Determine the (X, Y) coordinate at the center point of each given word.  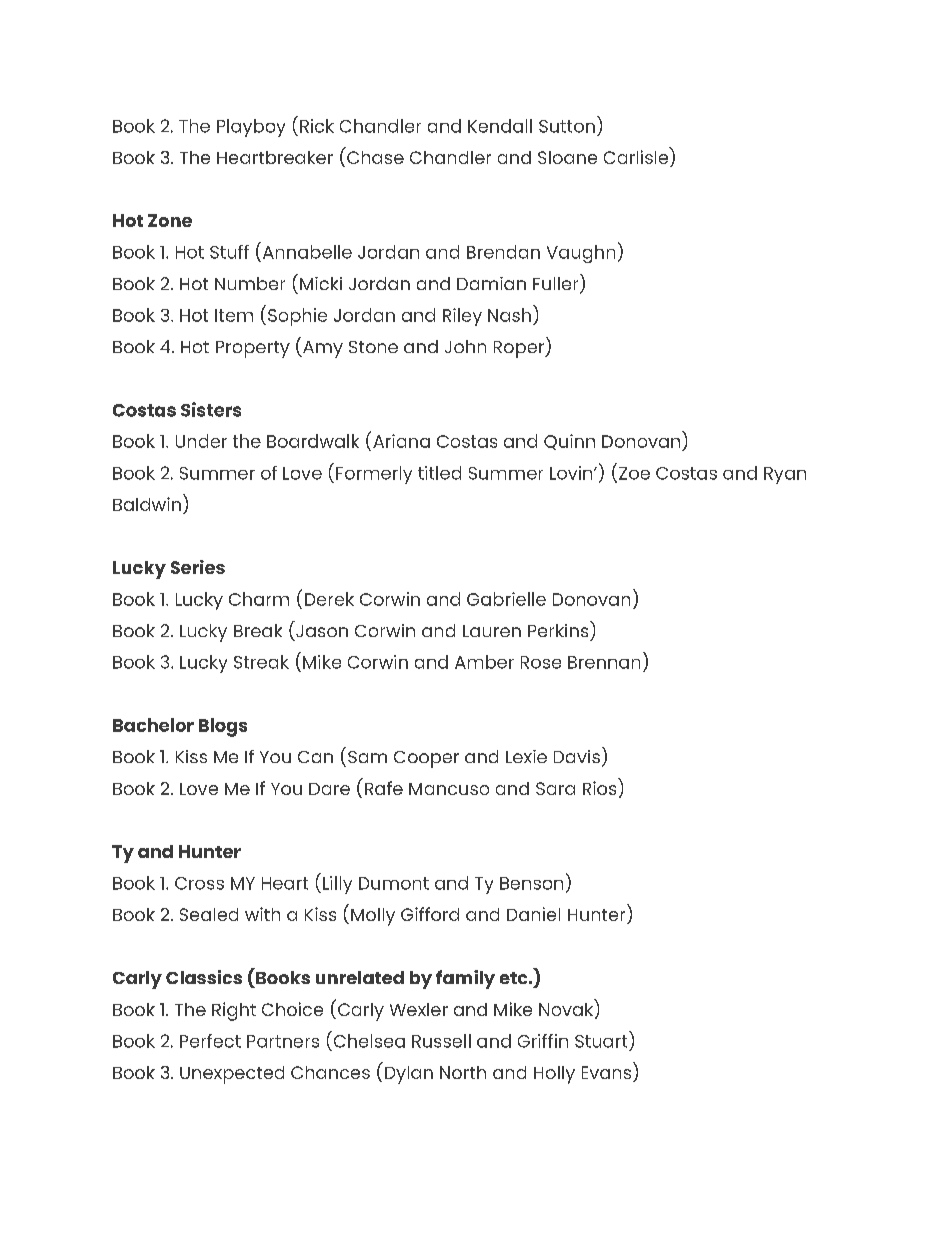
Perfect (210, 1041)
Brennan (604, 662)
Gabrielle (506, 599)
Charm (259, 599)
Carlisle (637, 157)
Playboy (251, 128)
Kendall (500, 126)
